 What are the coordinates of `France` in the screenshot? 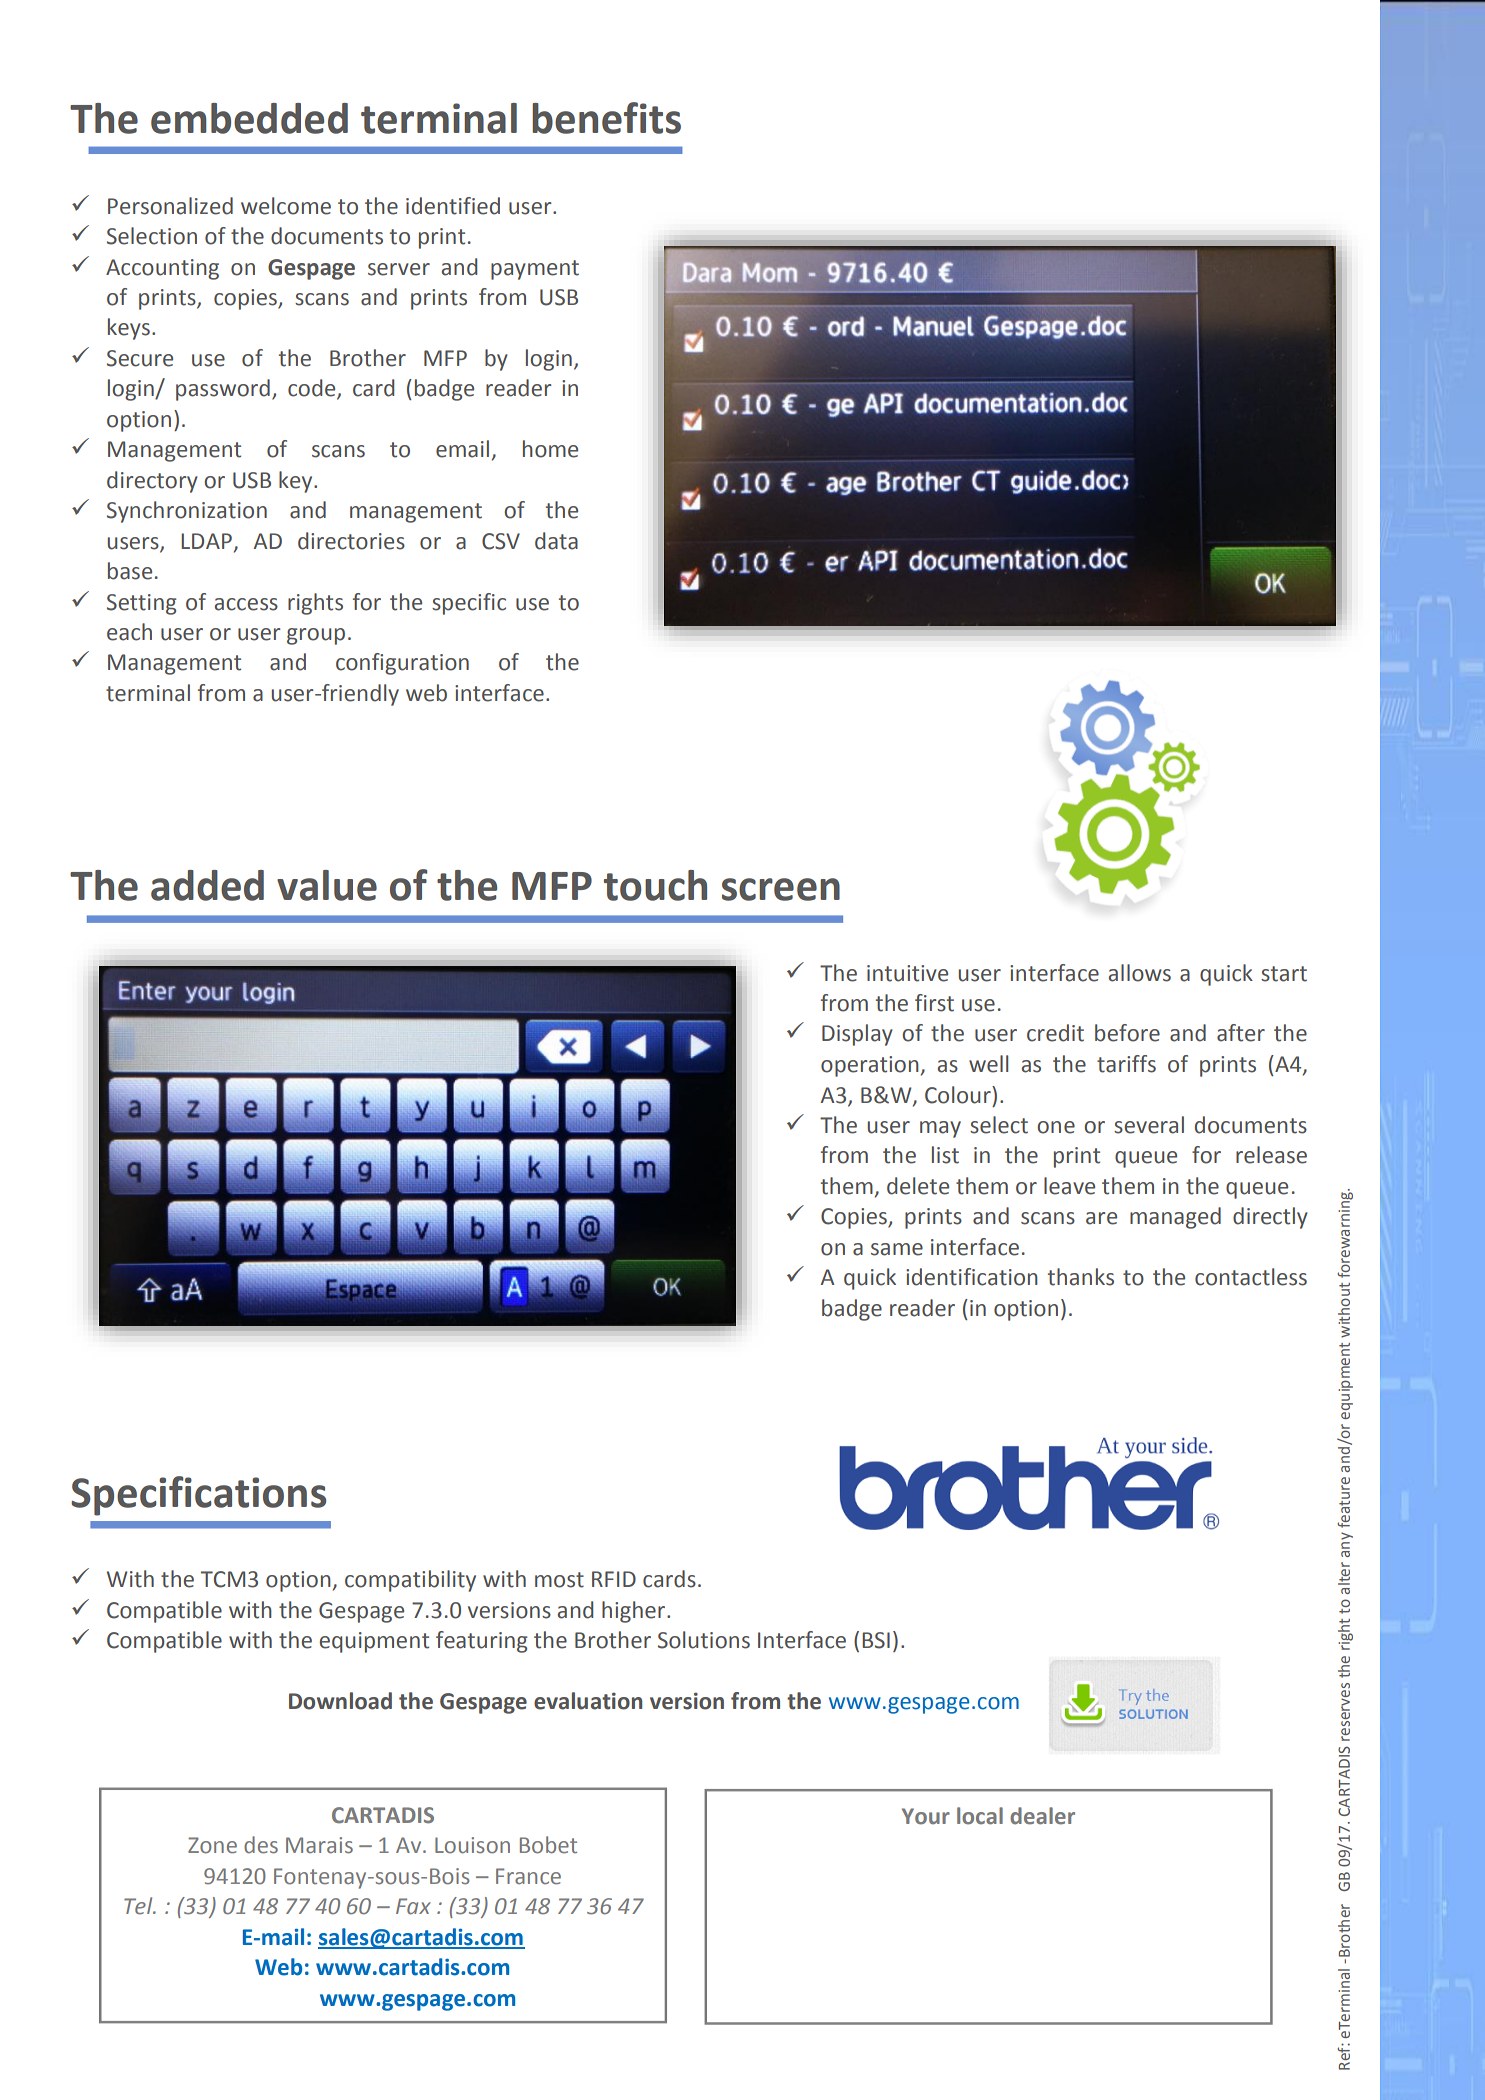 It's located at (528, 1876).
